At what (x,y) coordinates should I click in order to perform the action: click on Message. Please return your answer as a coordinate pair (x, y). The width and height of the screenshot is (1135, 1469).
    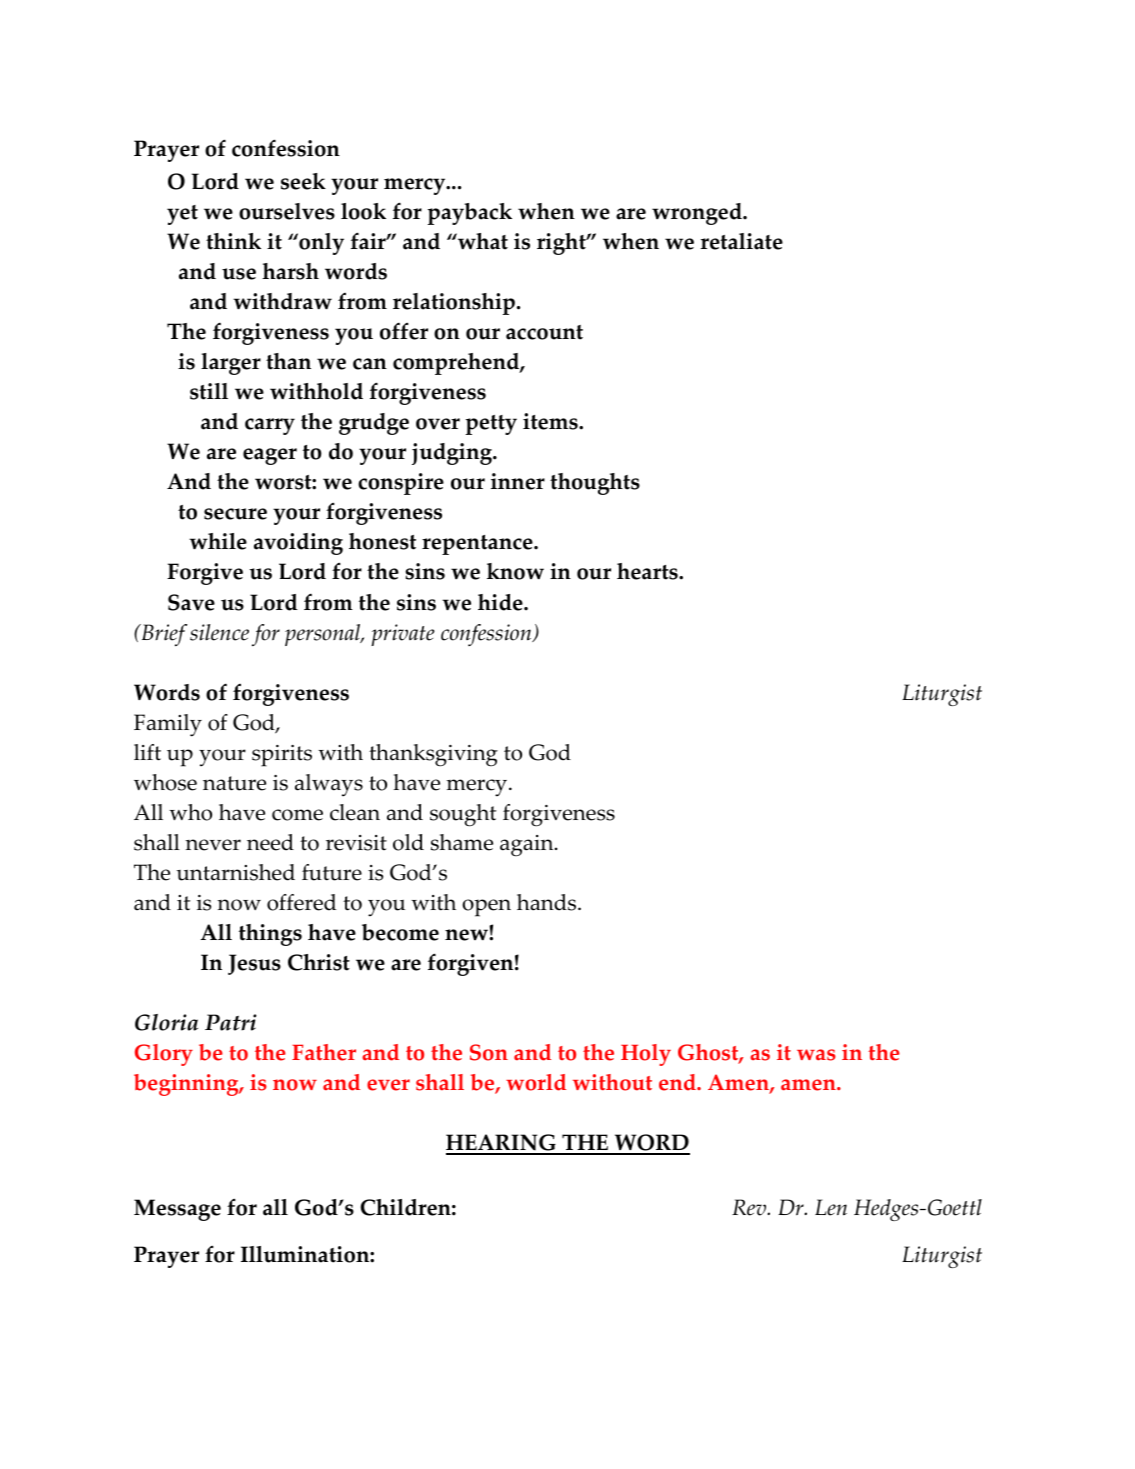
    Looking at the image, I should click on (177, 1210).
